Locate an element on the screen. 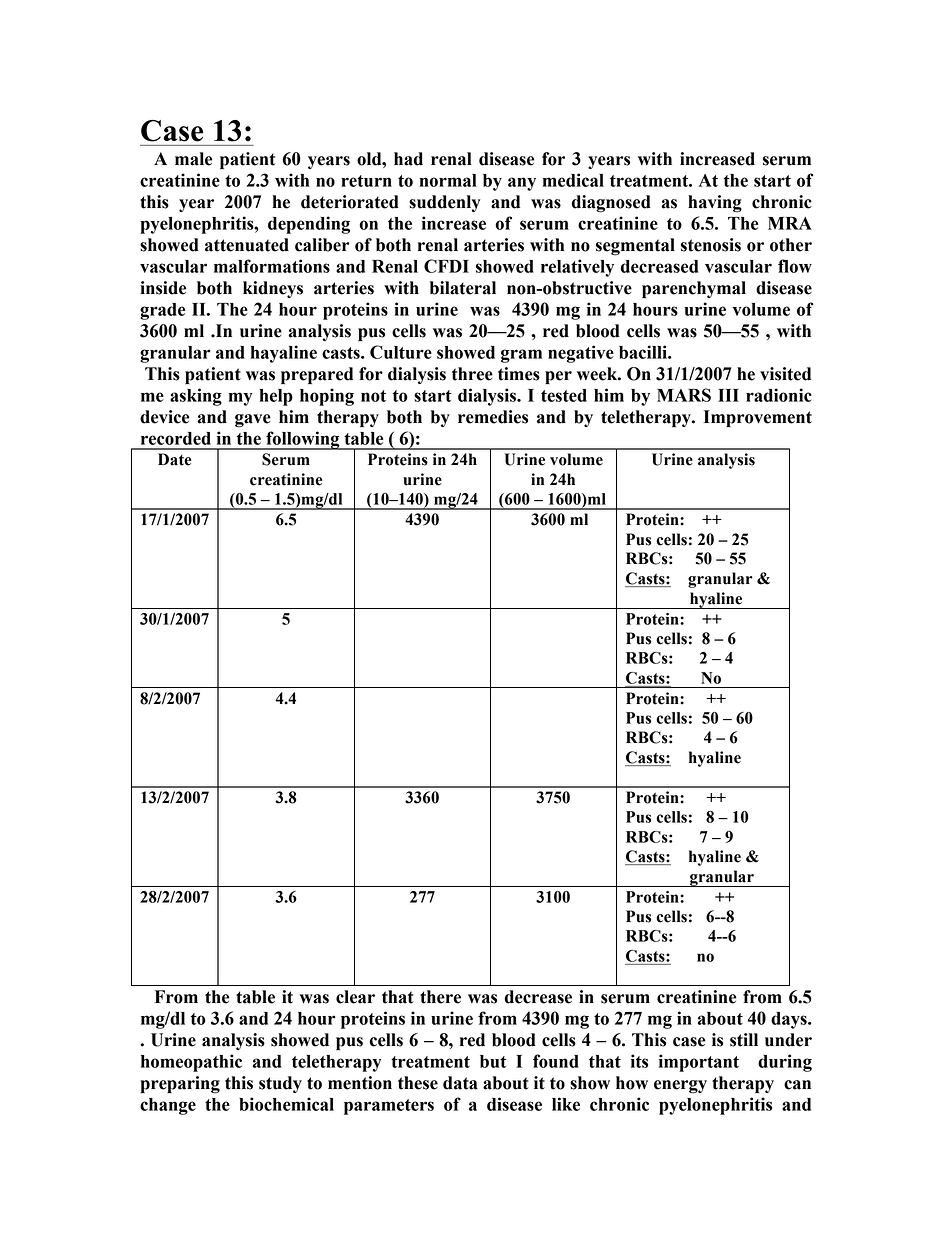 This screenshot has height=1233, width=952. days is located at coordinates (790, 1020).
